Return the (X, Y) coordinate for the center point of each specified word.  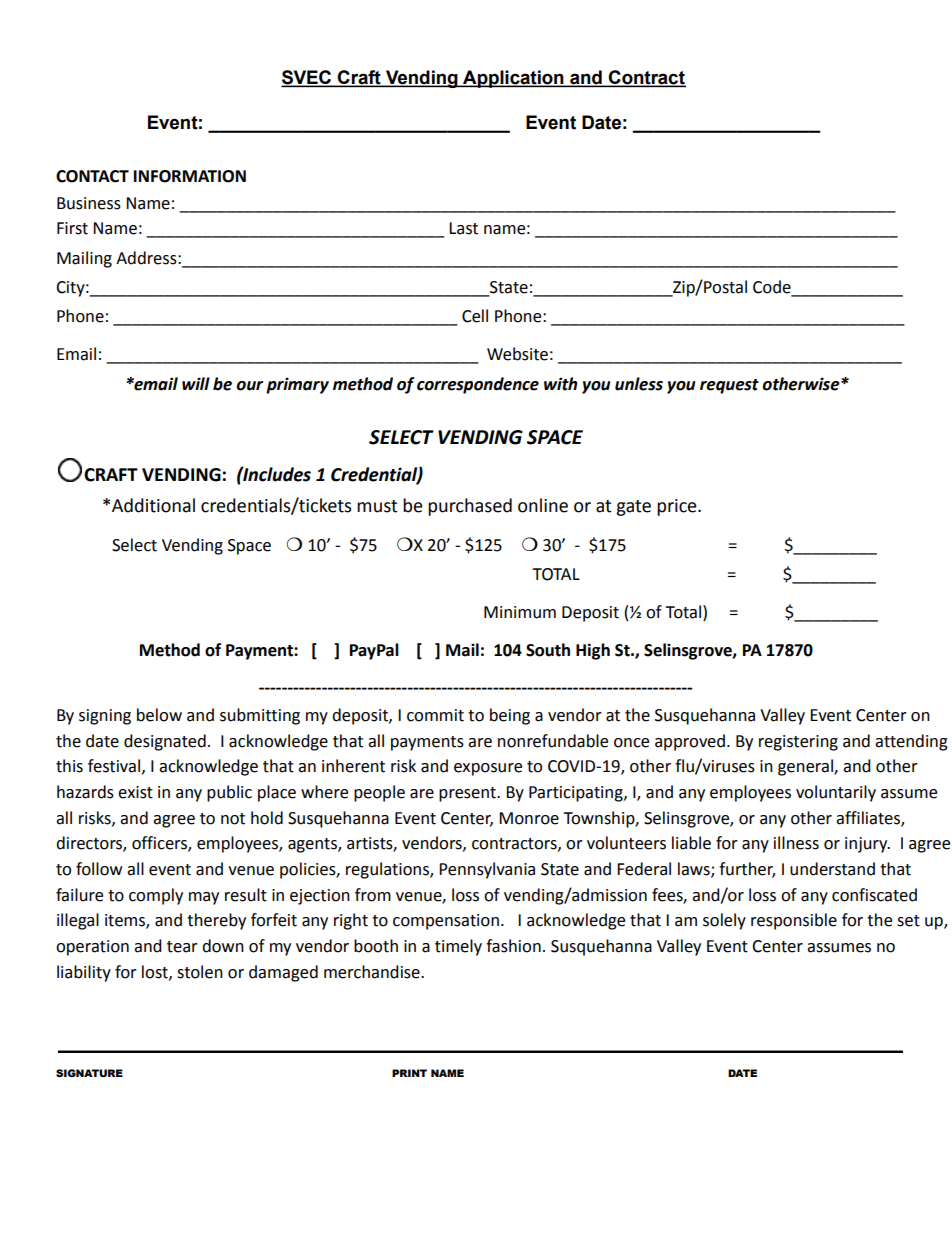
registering (798, 743)
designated (165, 742)
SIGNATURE (89, 1073)
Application (513, 79)
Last (463, 228)
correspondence (478, 385)
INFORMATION (190, 176)
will (196, 383)
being (510, 716)
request (729, 386)
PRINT (409, 1073)
